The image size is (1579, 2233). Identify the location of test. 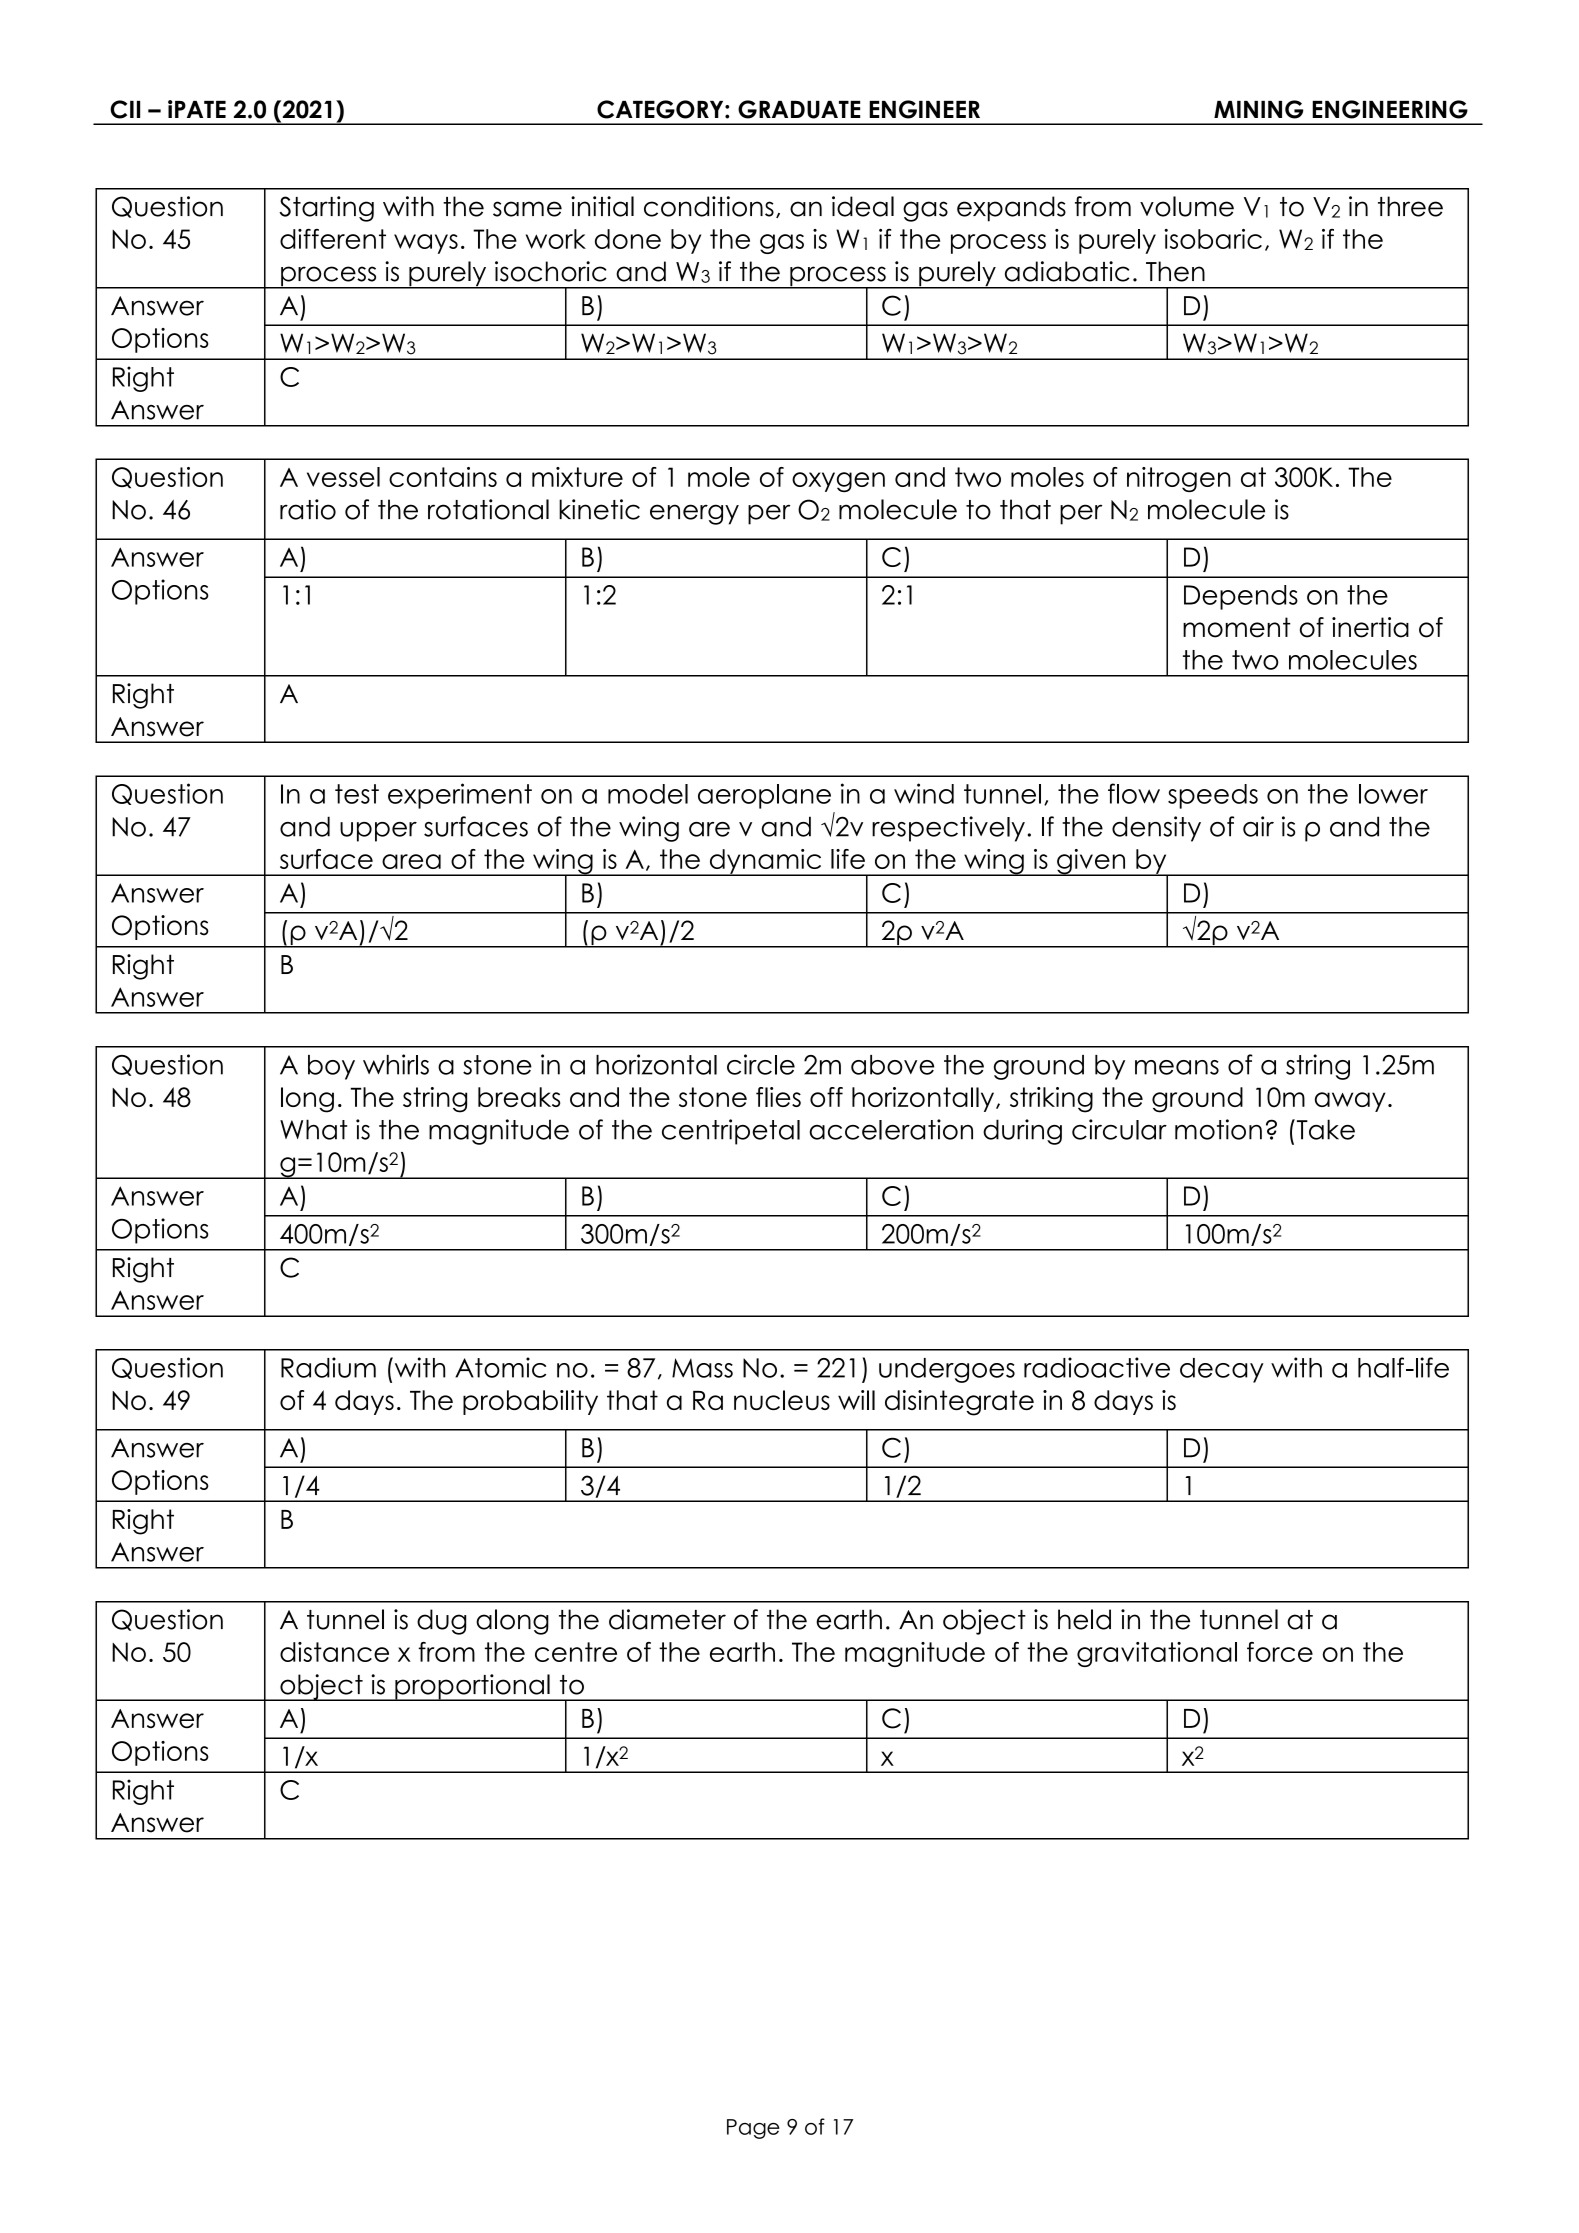
(357, 794).
